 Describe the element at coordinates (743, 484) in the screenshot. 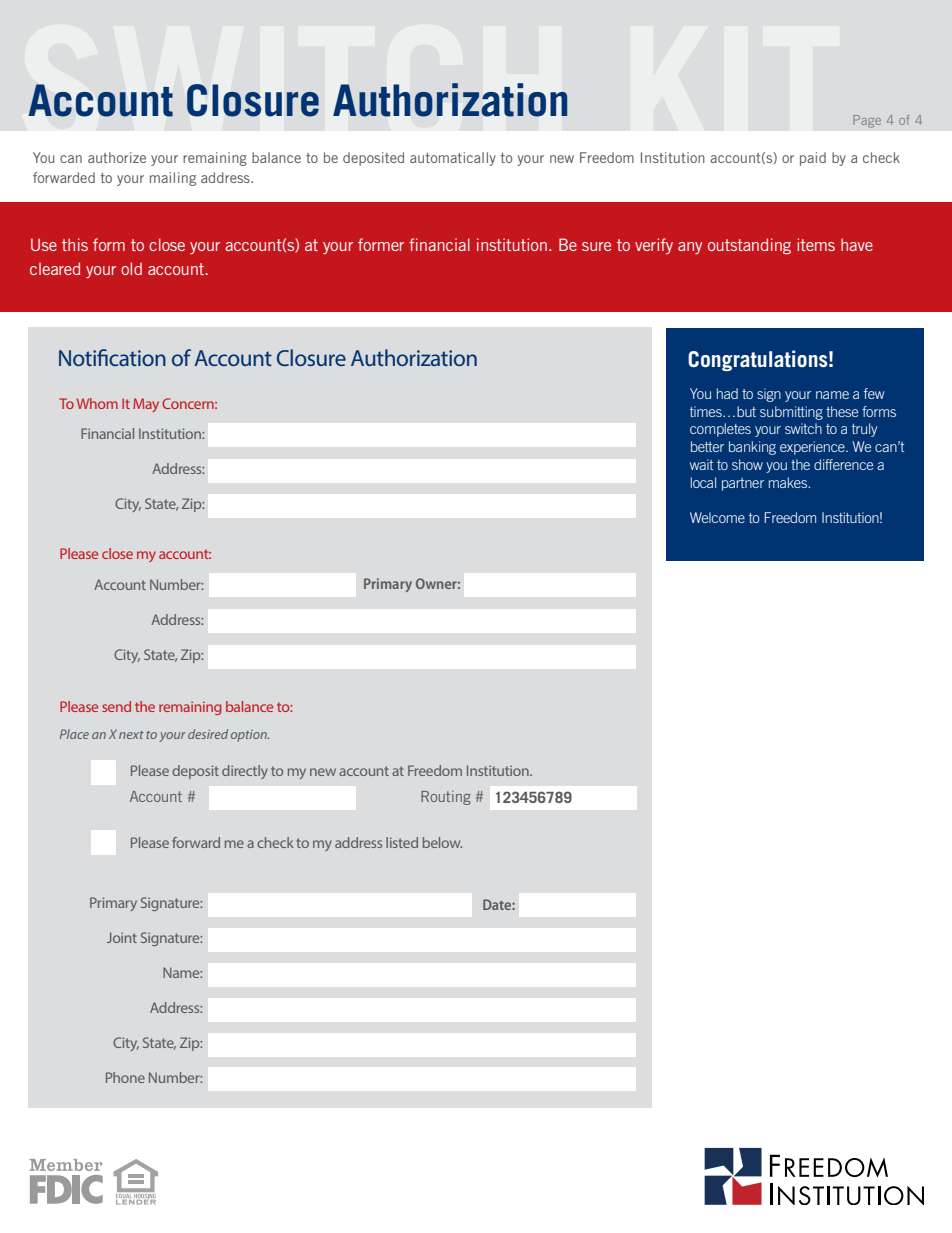

I see `partner` at that location.
